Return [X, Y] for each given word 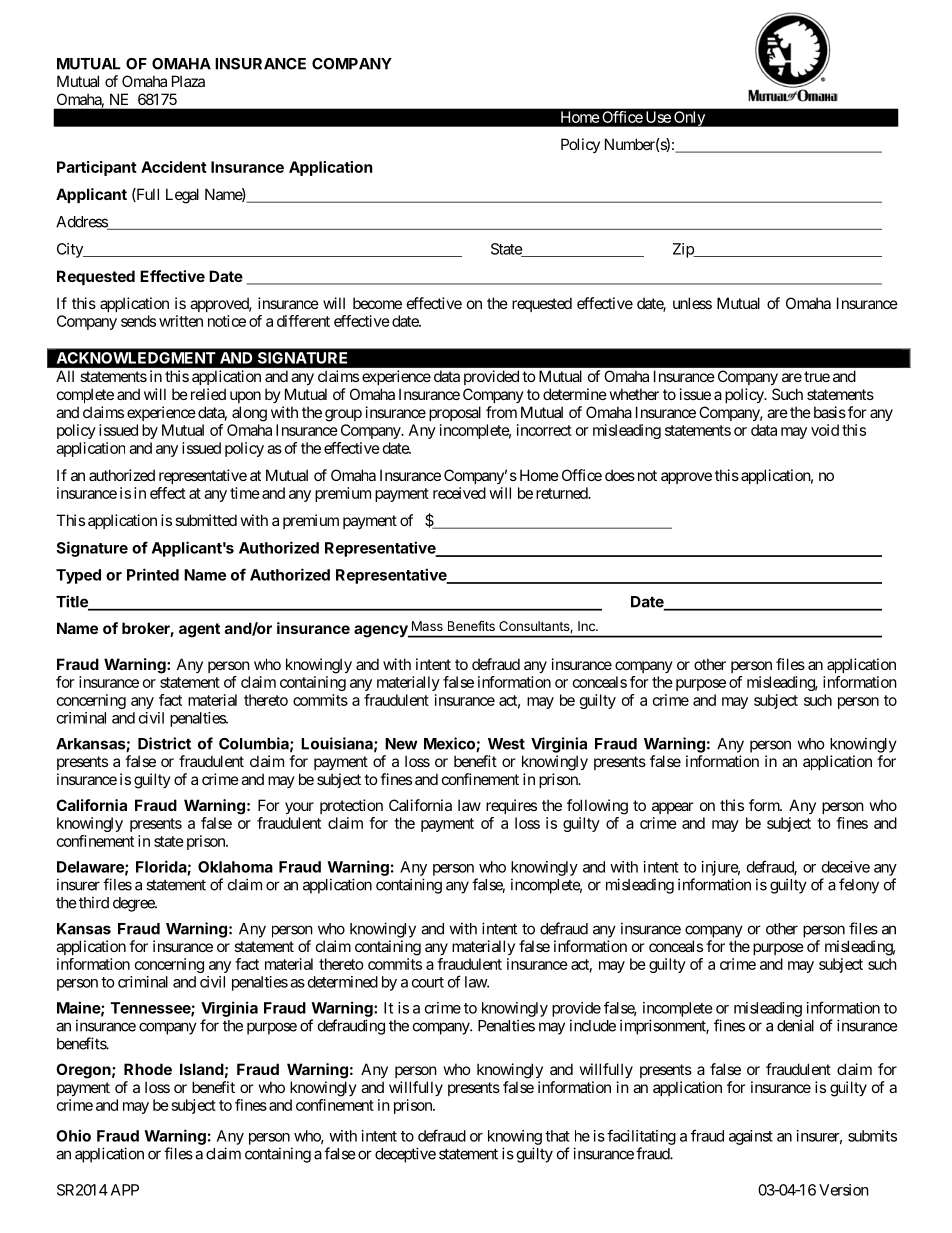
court [428, 982]
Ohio [73, 1135]
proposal [455, 413]
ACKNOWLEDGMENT [136, 358]
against [751, 1137]
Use [658, 117]
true [817, 376]
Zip [684, 250]
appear [672, 808]
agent [199, 630]
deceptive [405, 1155]
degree [134, 904]
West [506, 744]
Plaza [188, 81]
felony [859, 886]
